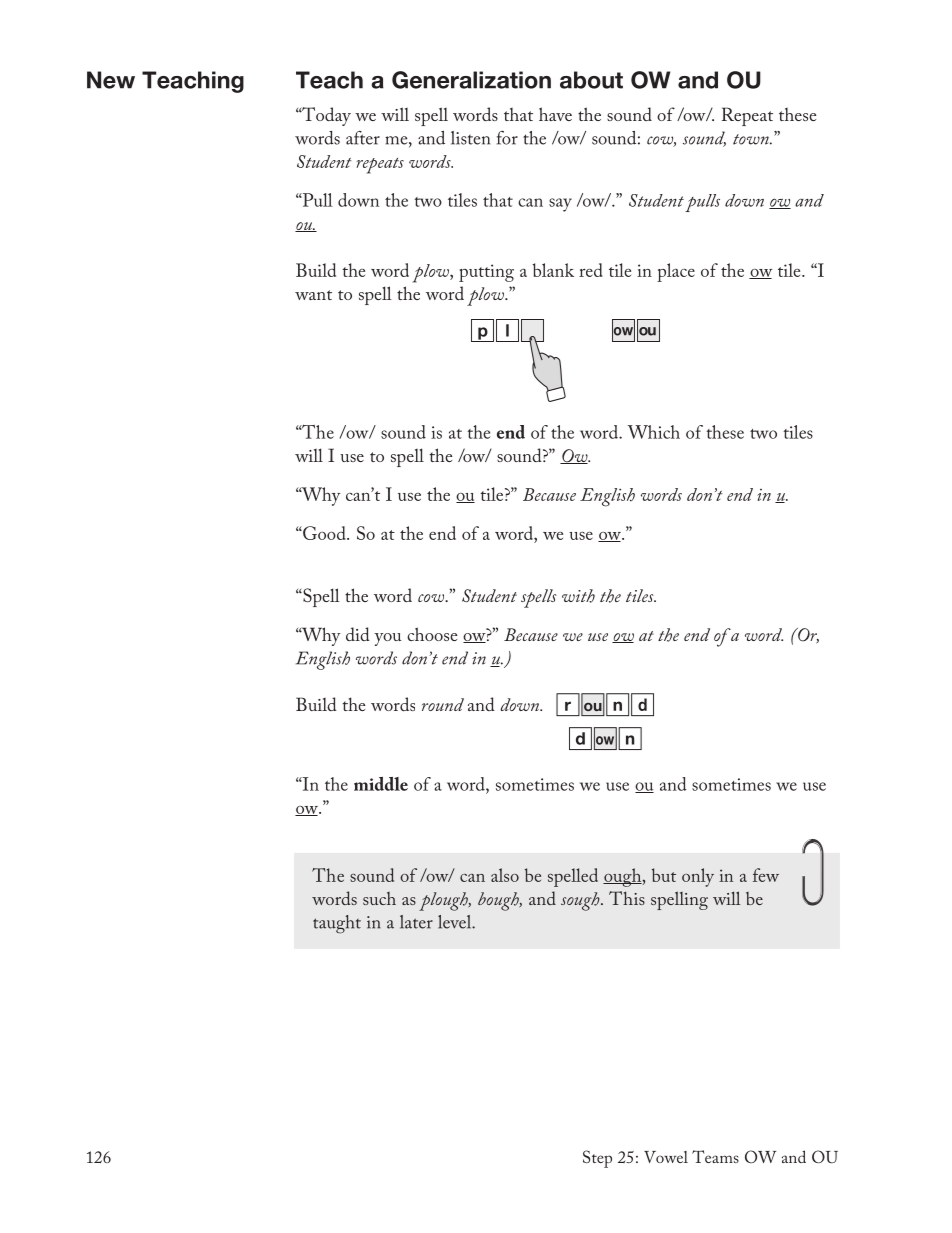  Describe the element at coordinates (578, 596) in the page. I see `with` at that location.
